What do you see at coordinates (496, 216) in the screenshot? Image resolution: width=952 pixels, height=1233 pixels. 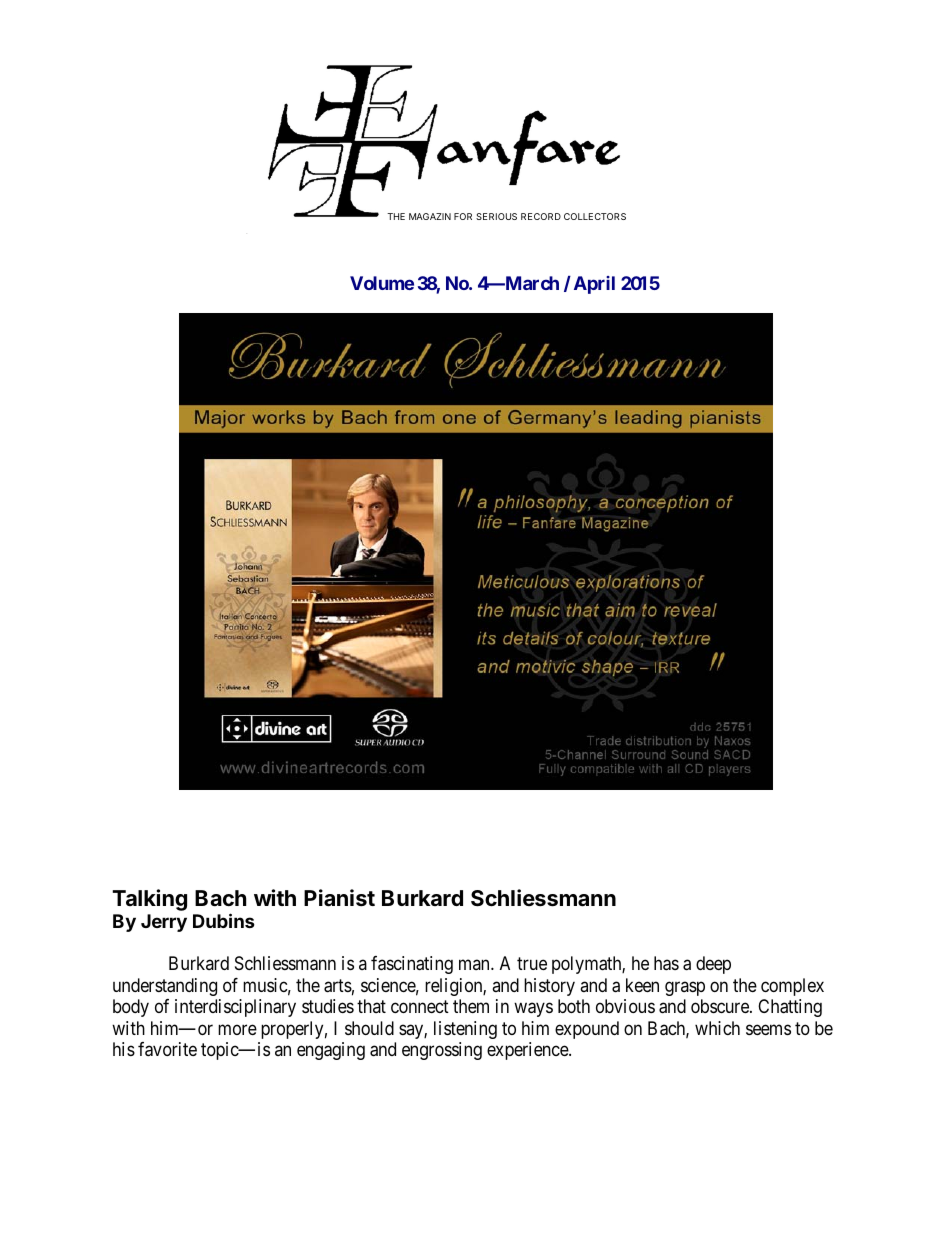 I see `SERIOUS` at bounding box center [496, 216].
